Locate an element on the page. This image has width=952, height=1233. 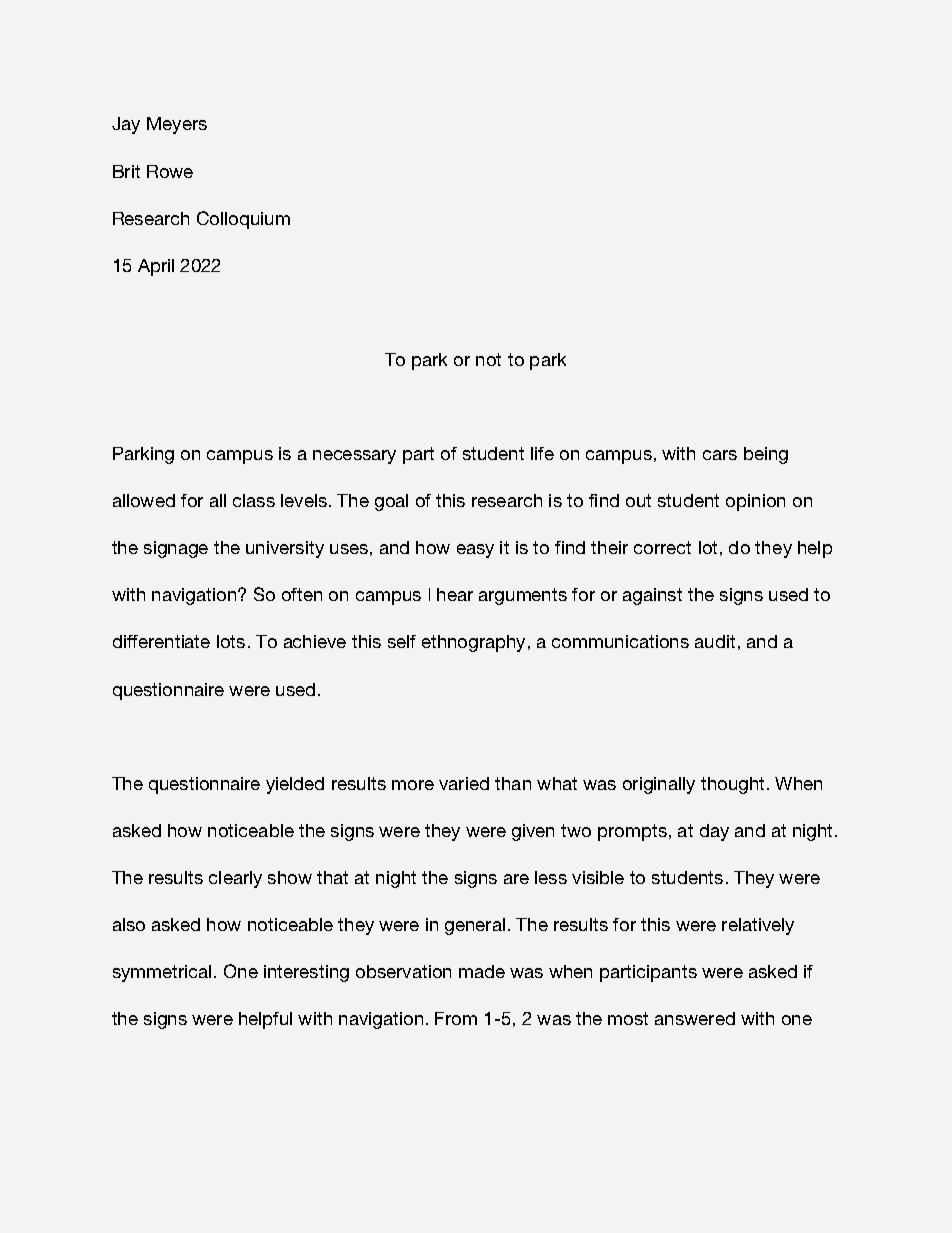
varied is located at coordinates (464, 783).
